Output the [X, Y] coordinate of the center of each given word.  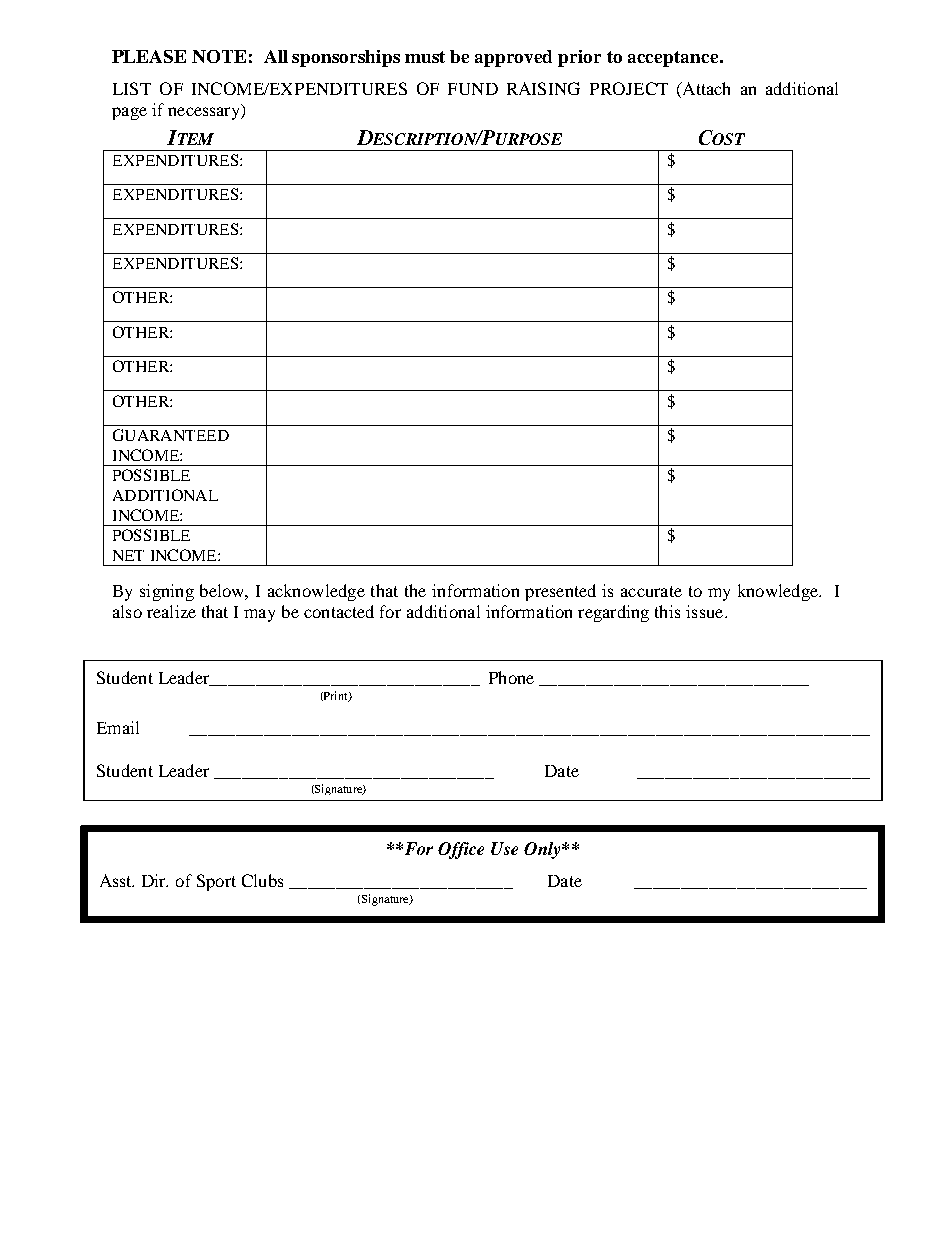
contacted [339, 611]
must [425, 57]
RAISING [543, 88]
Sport [216, 882]
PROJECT [629, 88]
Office [461, 850]
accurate [651, 591]
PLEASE [149, 56]
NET [128, 555]
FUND [473, 89]
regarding [613, 613]
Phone [511, 677]
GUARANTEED [171, 435]
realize [171, 611]
